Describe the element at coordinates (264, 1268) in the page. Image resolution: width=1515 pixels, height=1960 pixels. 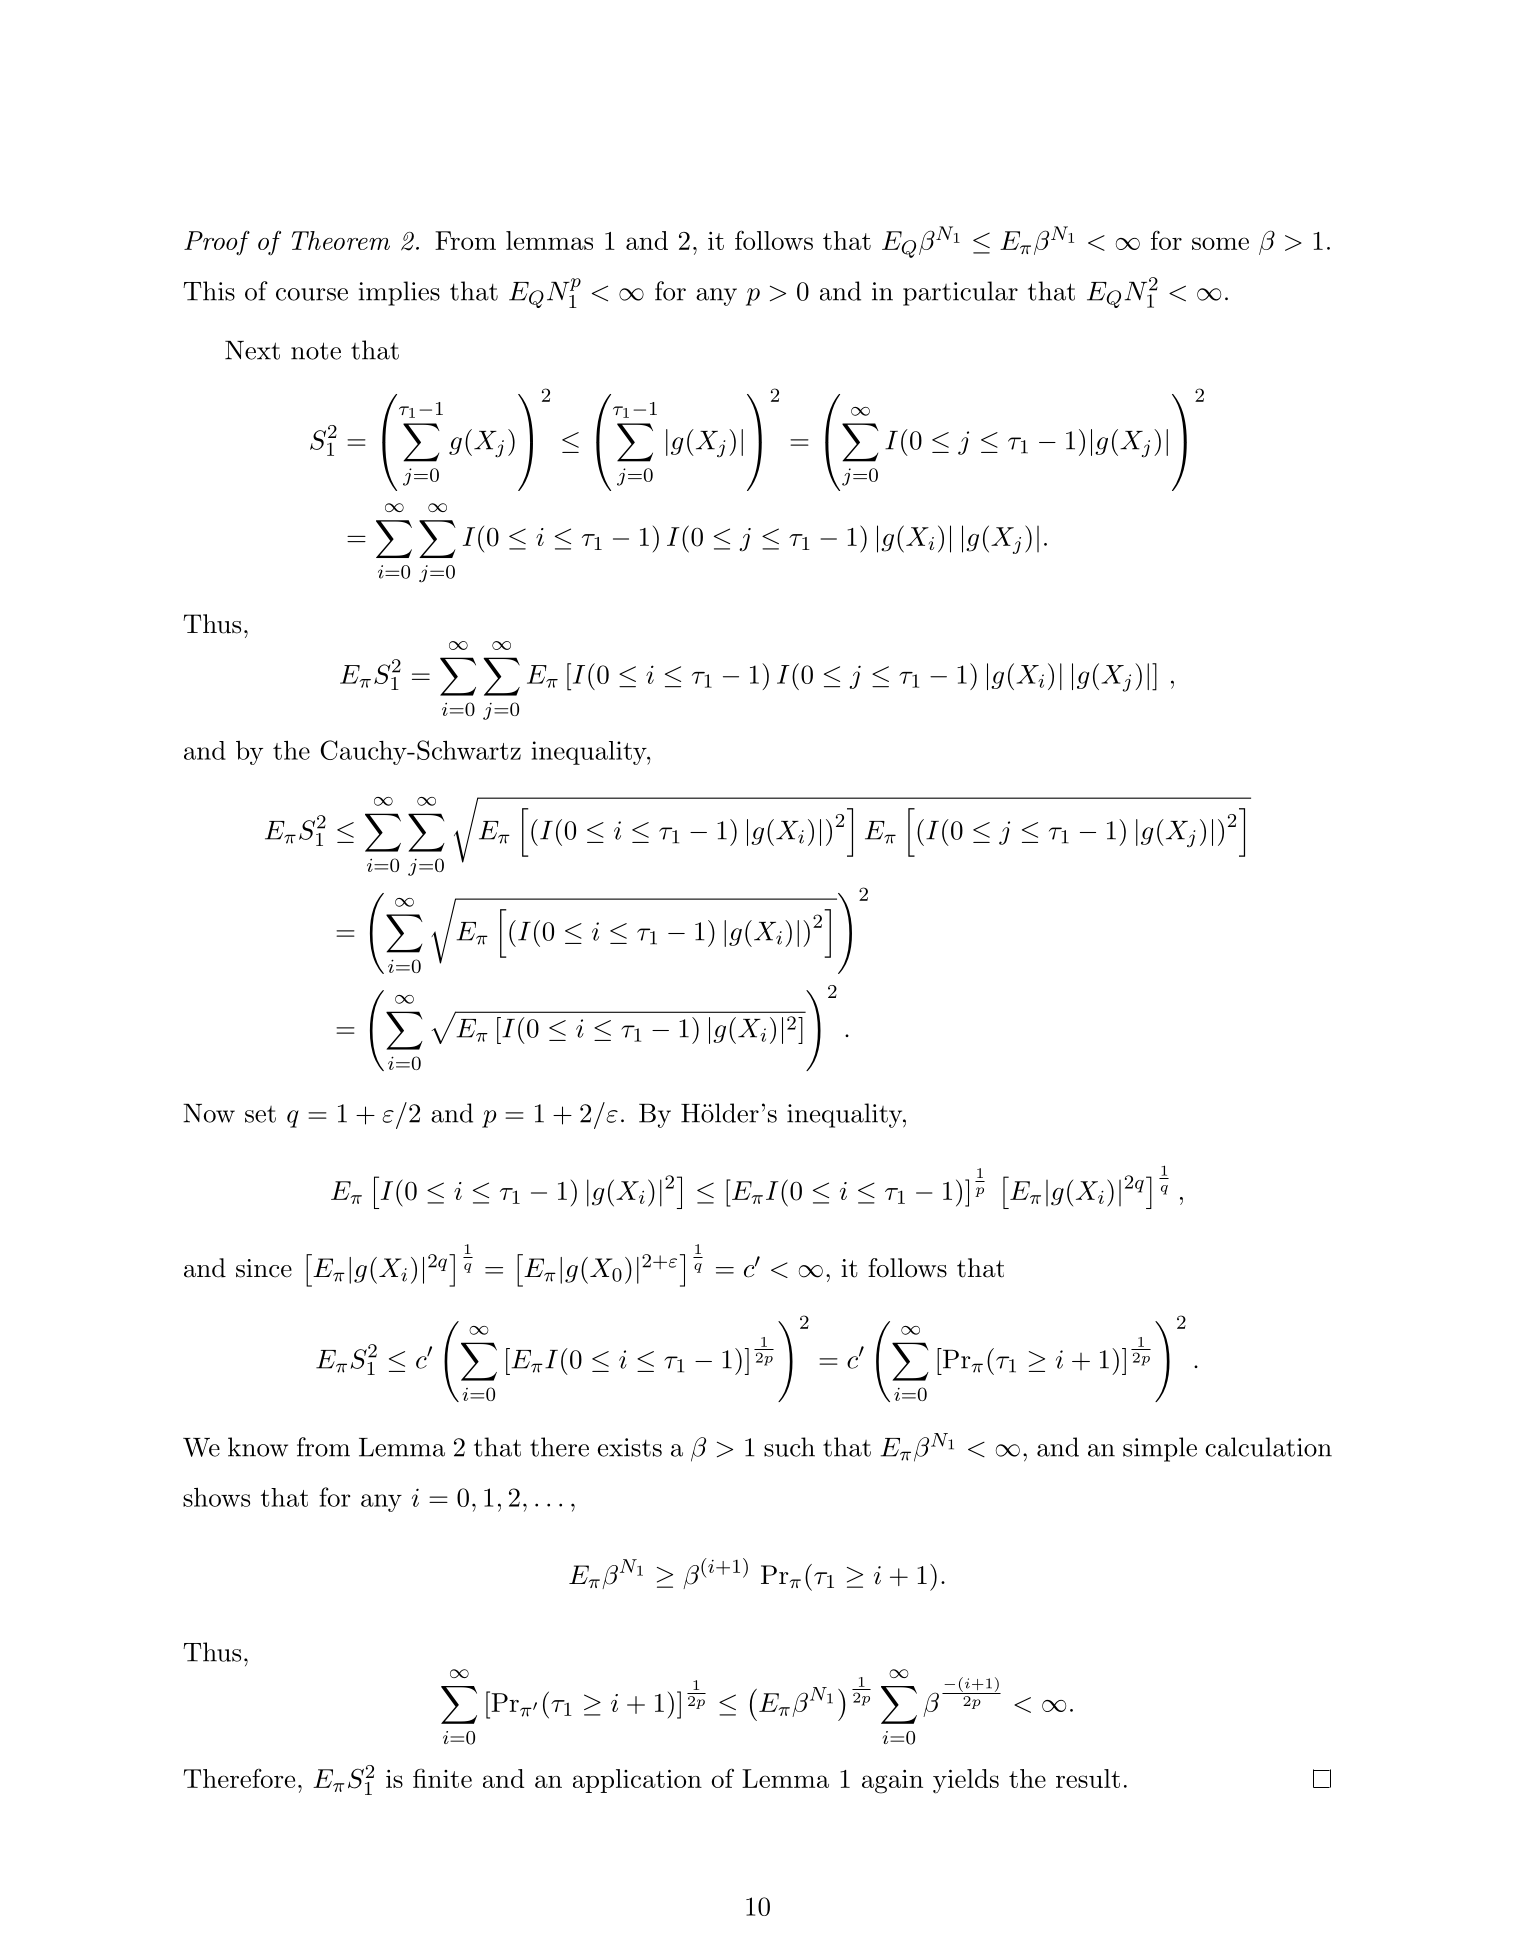
I see `since` at that location.
